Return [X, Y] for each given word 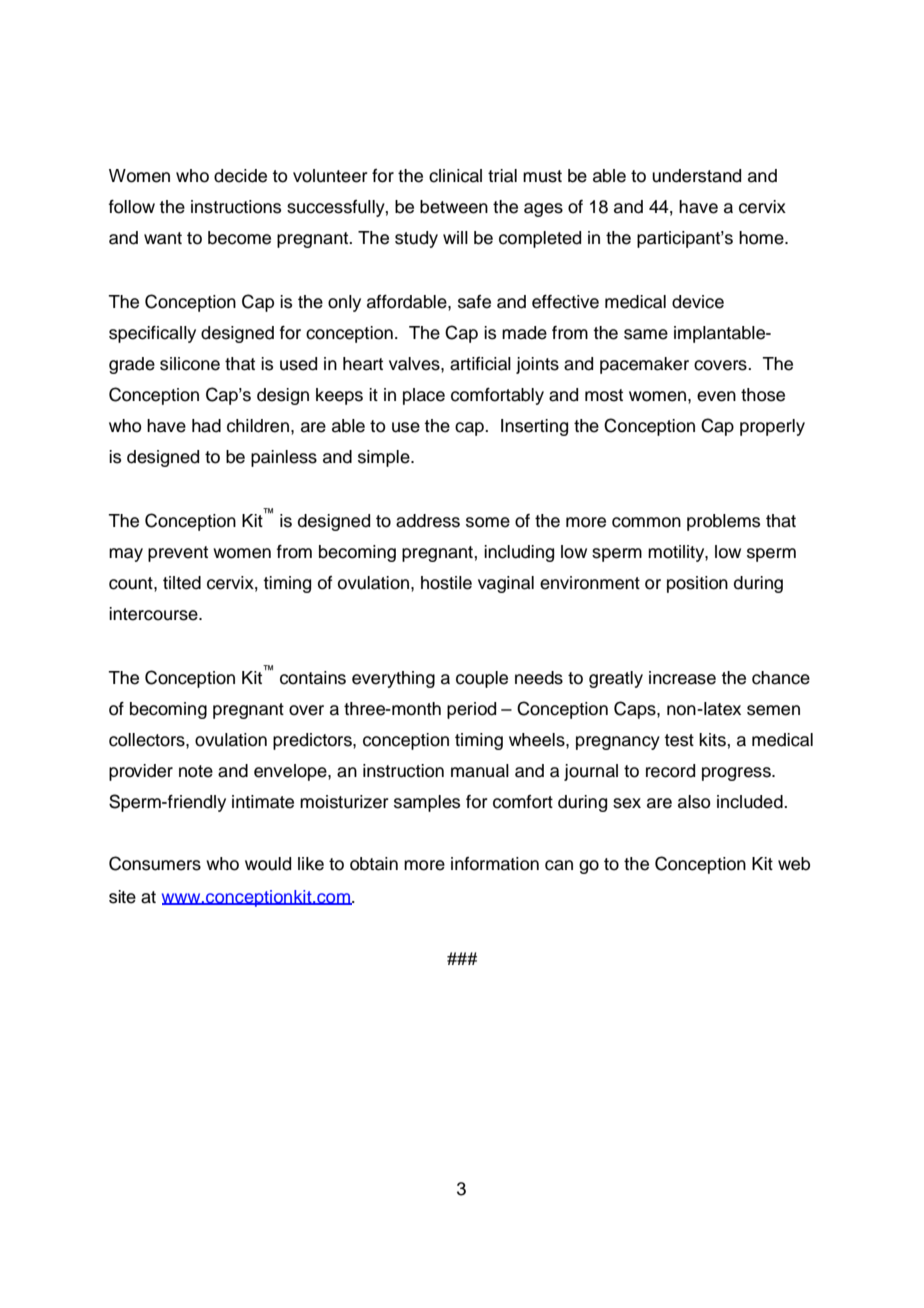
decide [240, 176]
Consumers [155, 863]
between [454, 207]
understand [696, 176]
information [495, 864]
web [794, 864]
